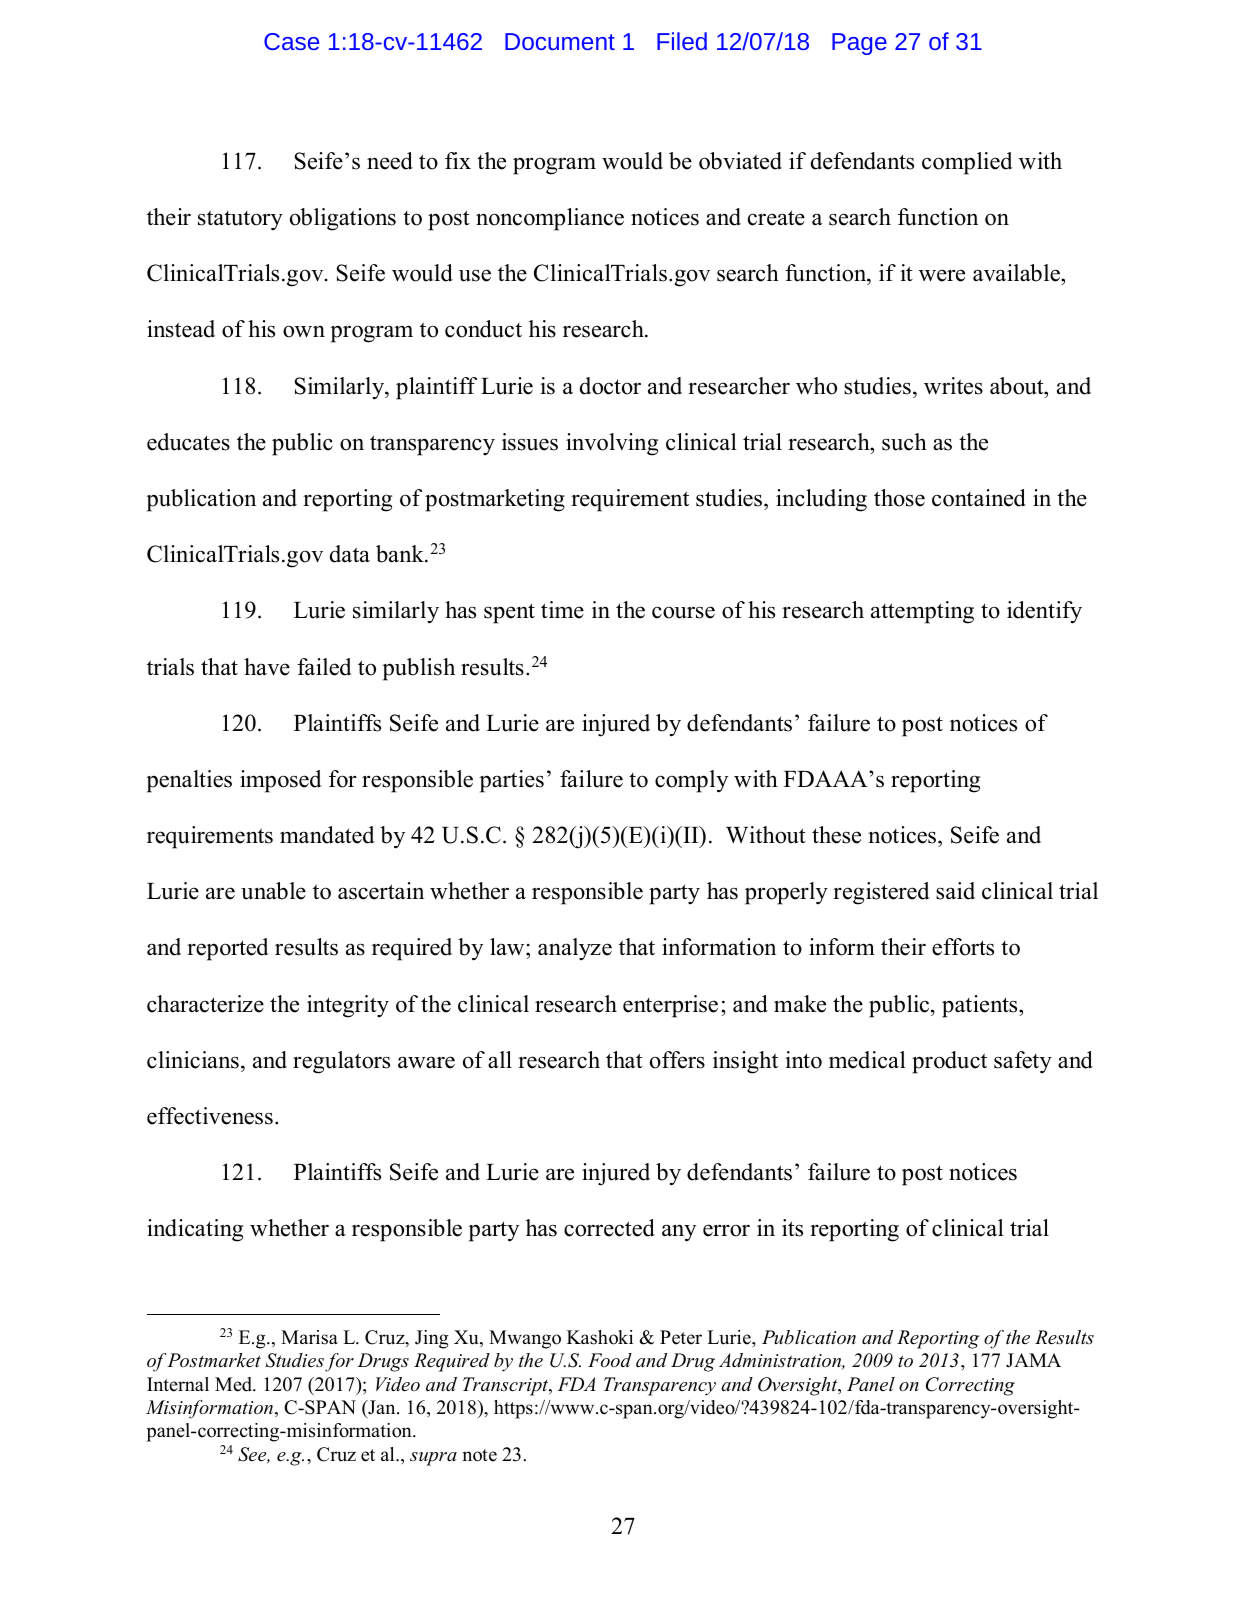 The height and width of the page is (1612, 1246). What do you see at coordinates (963, 947) in the page?
I see `efforts` at bounding box center [963, 947].
